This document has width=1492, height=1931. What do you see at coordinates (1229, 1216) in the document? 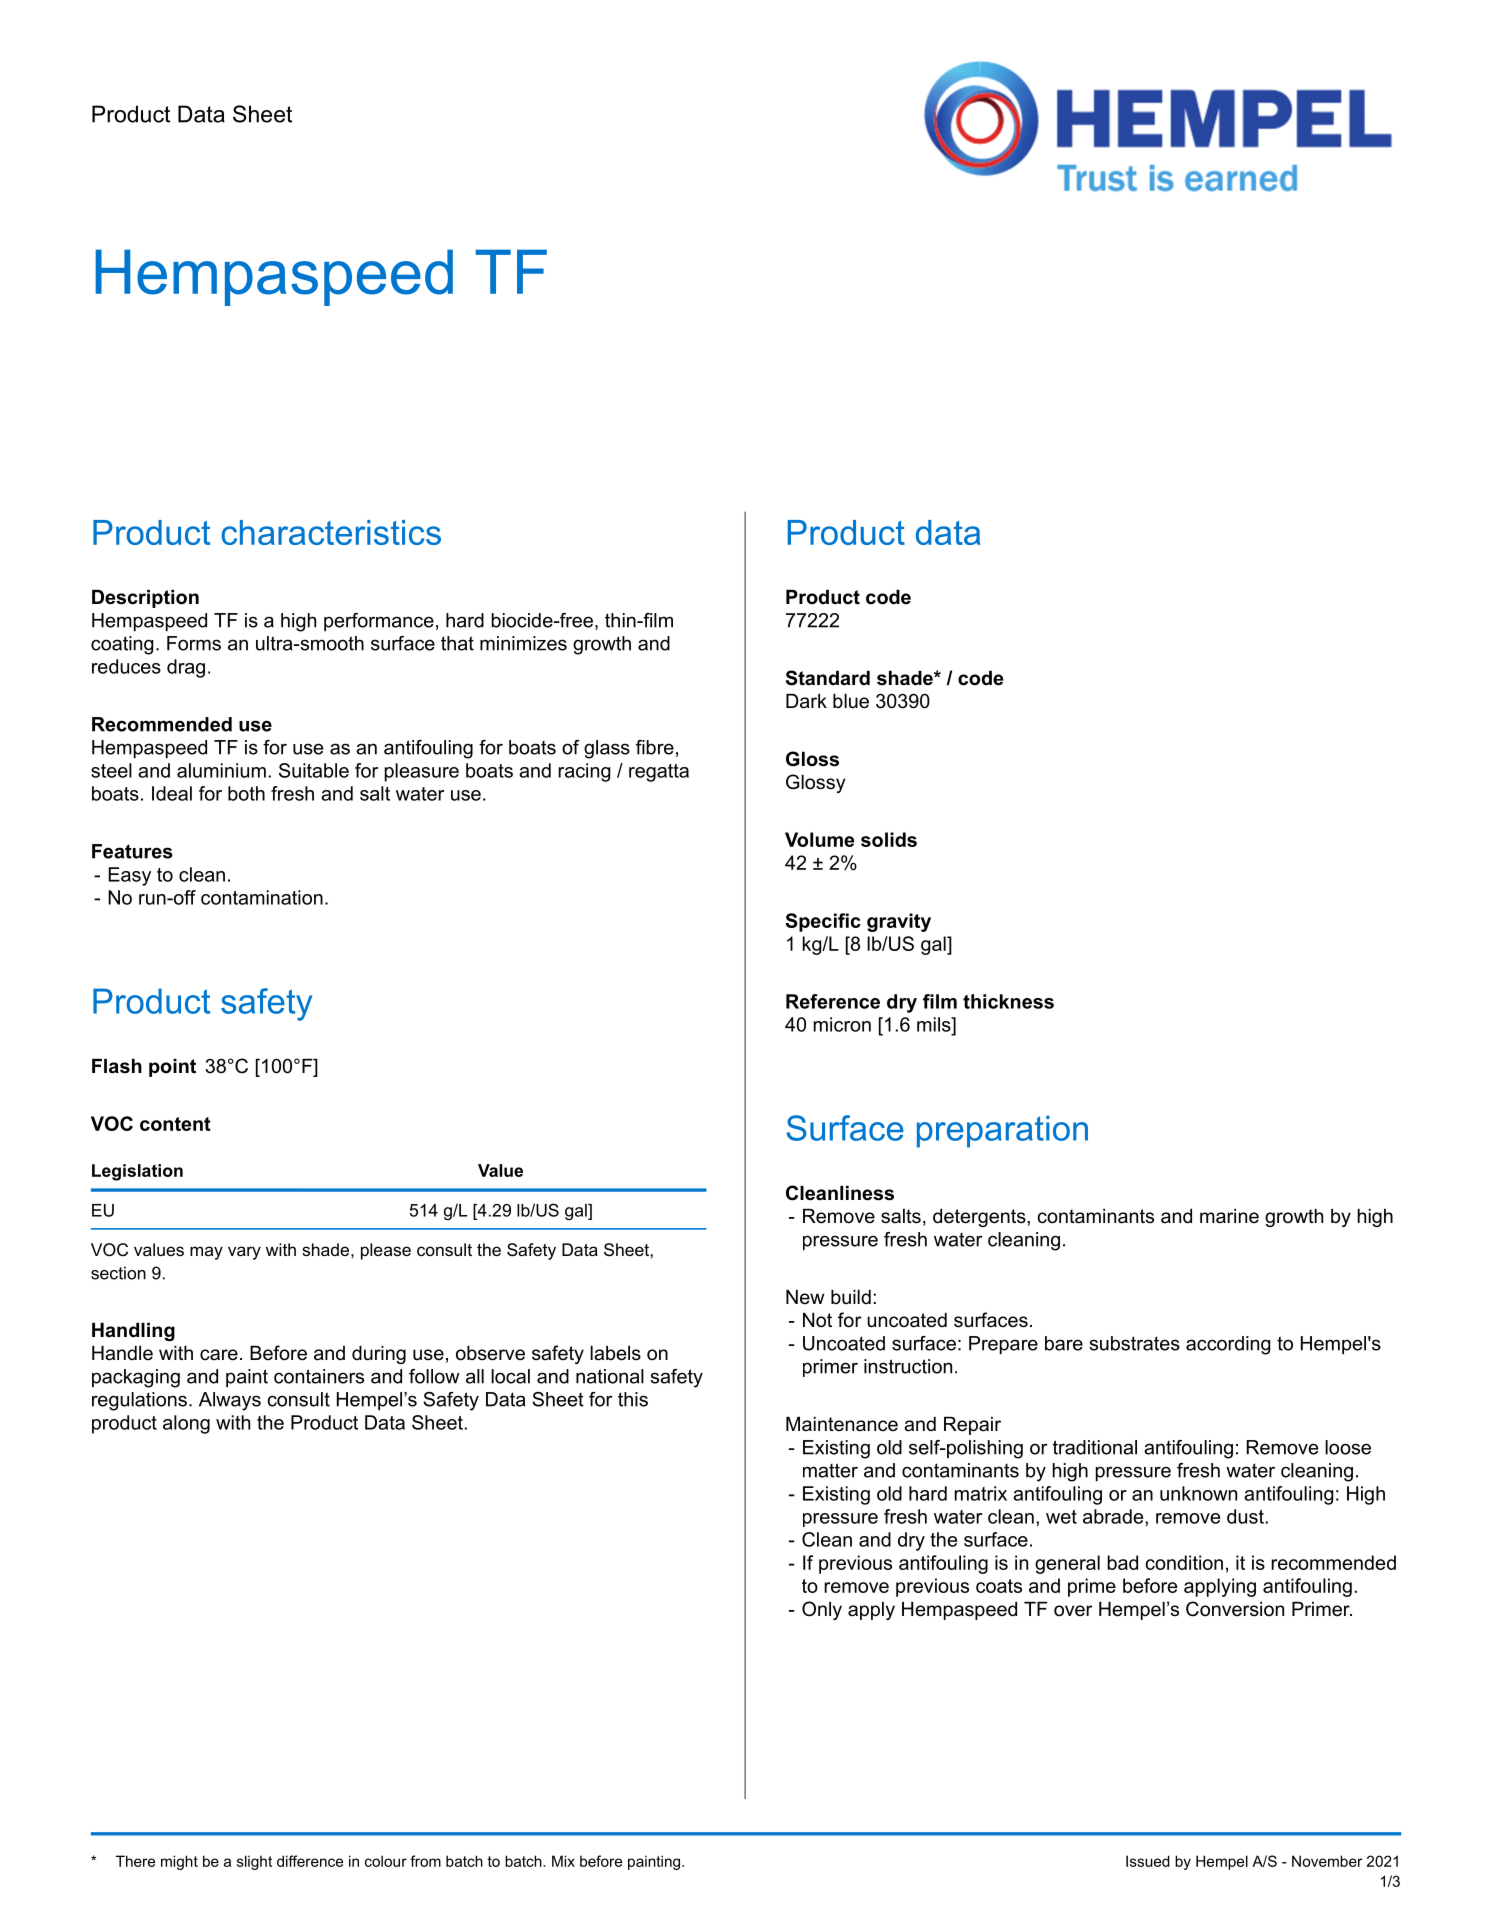
I see `marine` at bounding box center [1229, 1216].
